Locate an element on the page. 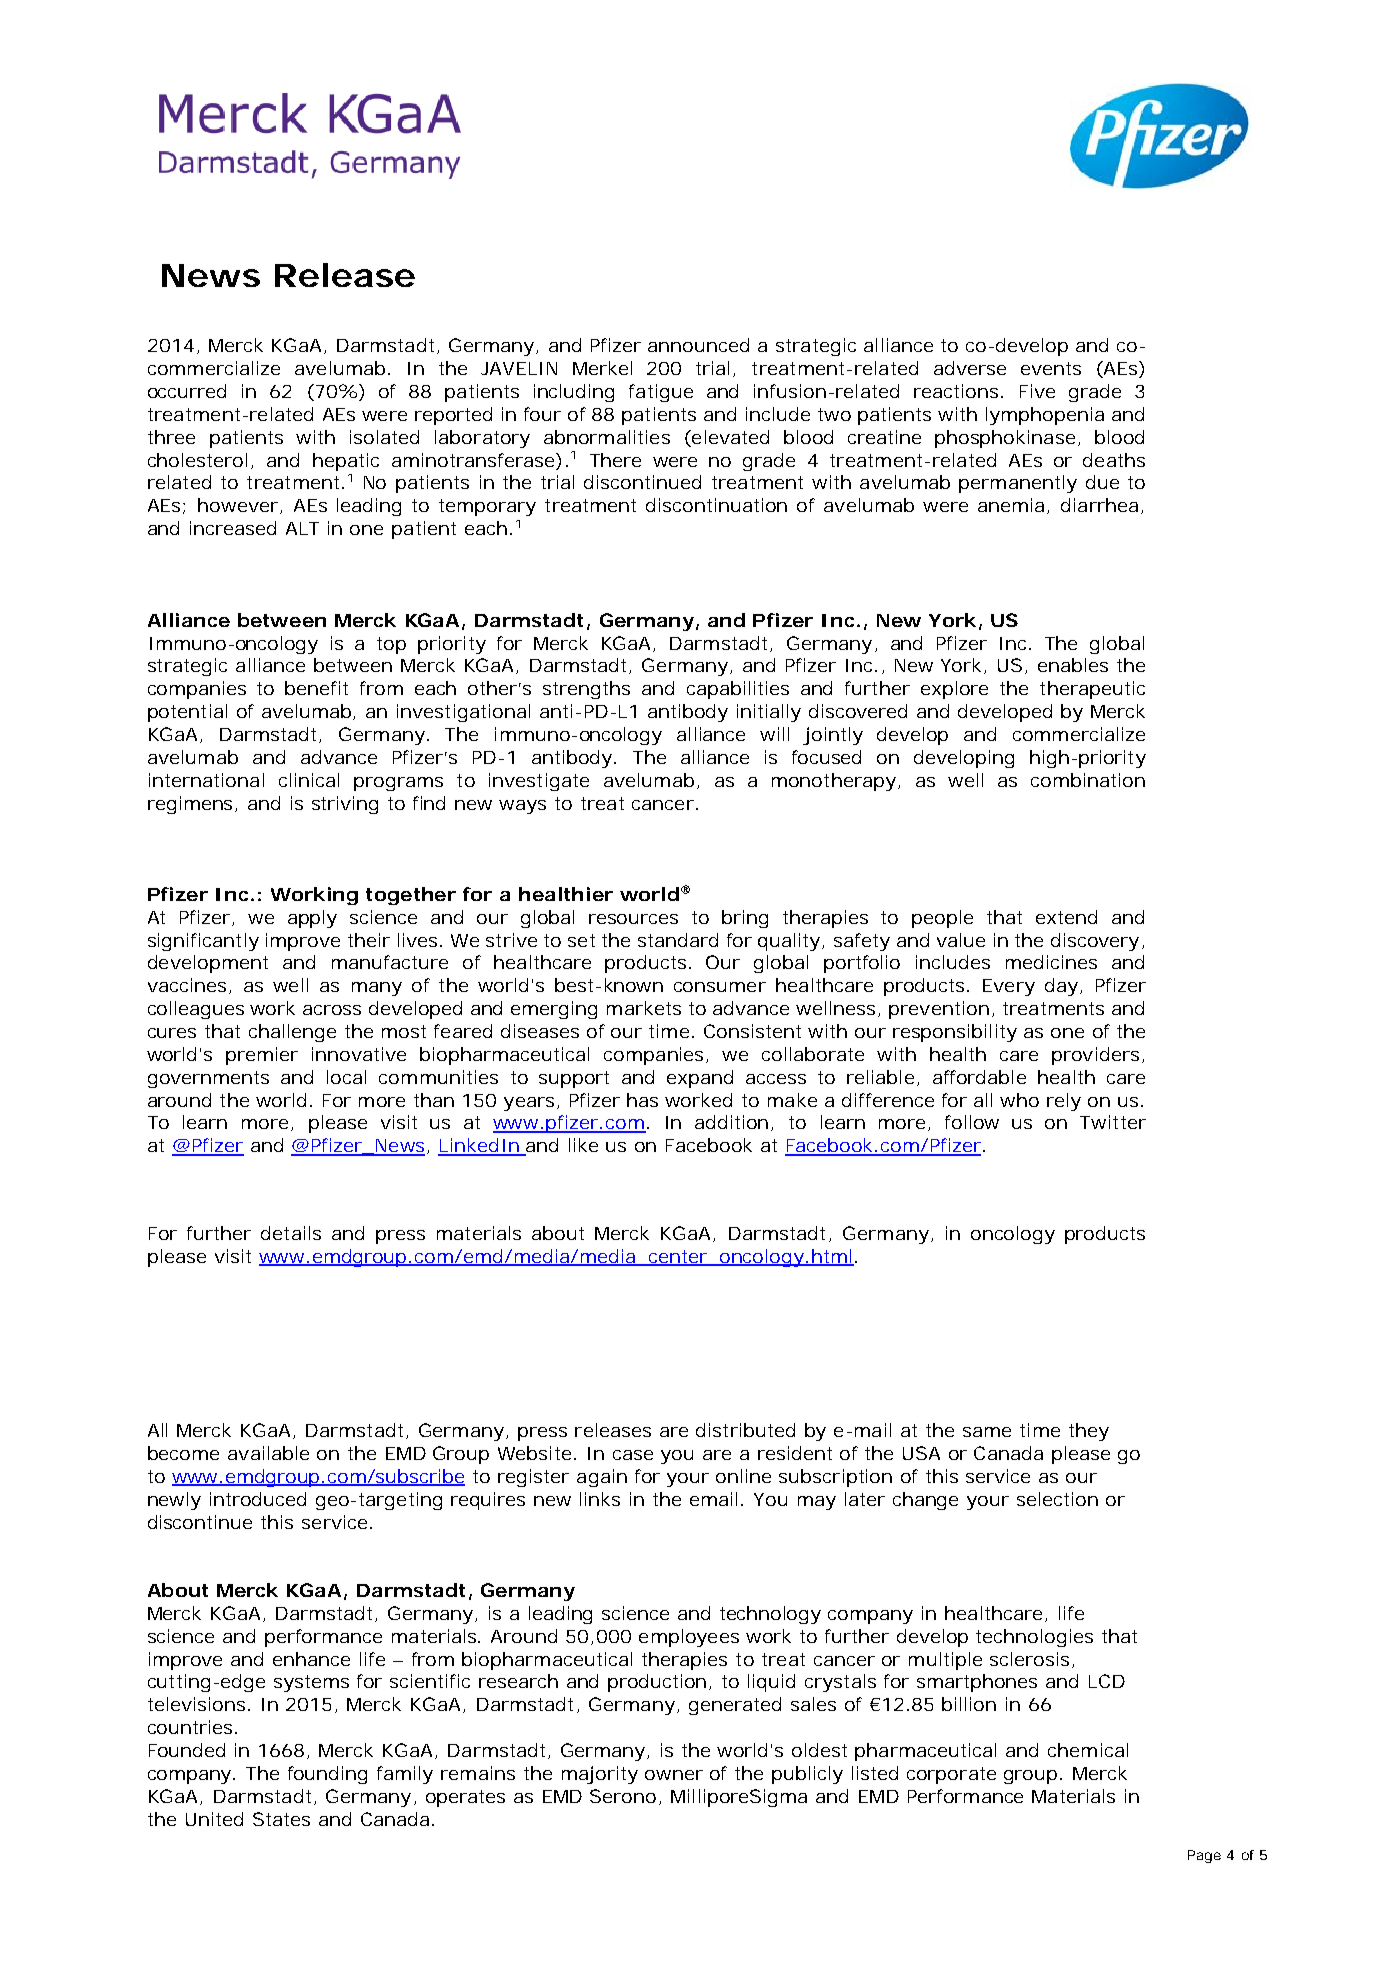 The width and height of the page is (1399, 1979). expand is located at coordinates (700, 1079).
